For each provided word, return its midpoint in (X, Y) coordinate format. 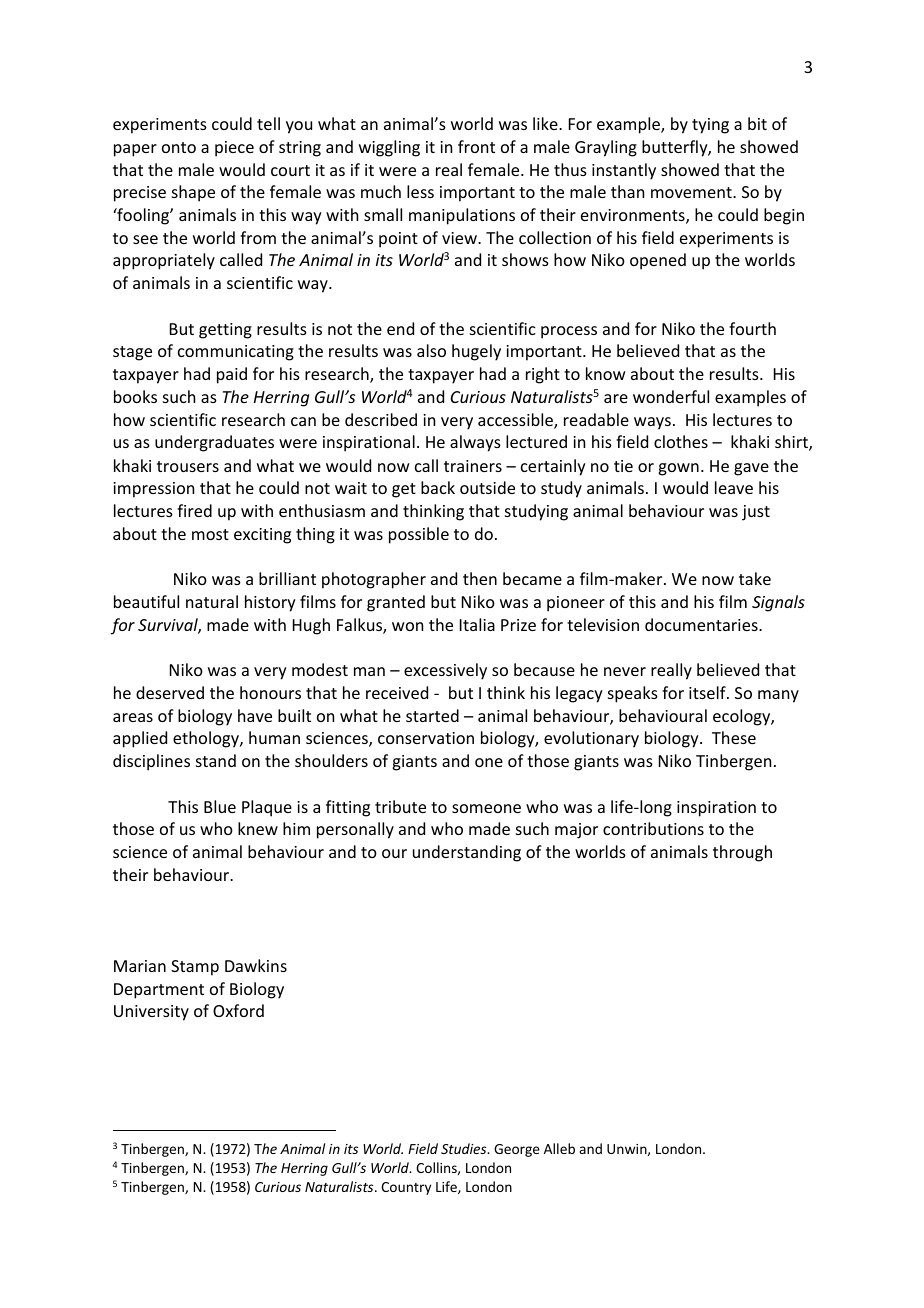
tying (710, 126)
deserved (170, 692)
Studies (465, 1148)
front (476, 146)
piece (234, 149)
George (517, 1150)
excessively (445, 671)
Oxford (238, 1010)
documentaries (702, 624)
